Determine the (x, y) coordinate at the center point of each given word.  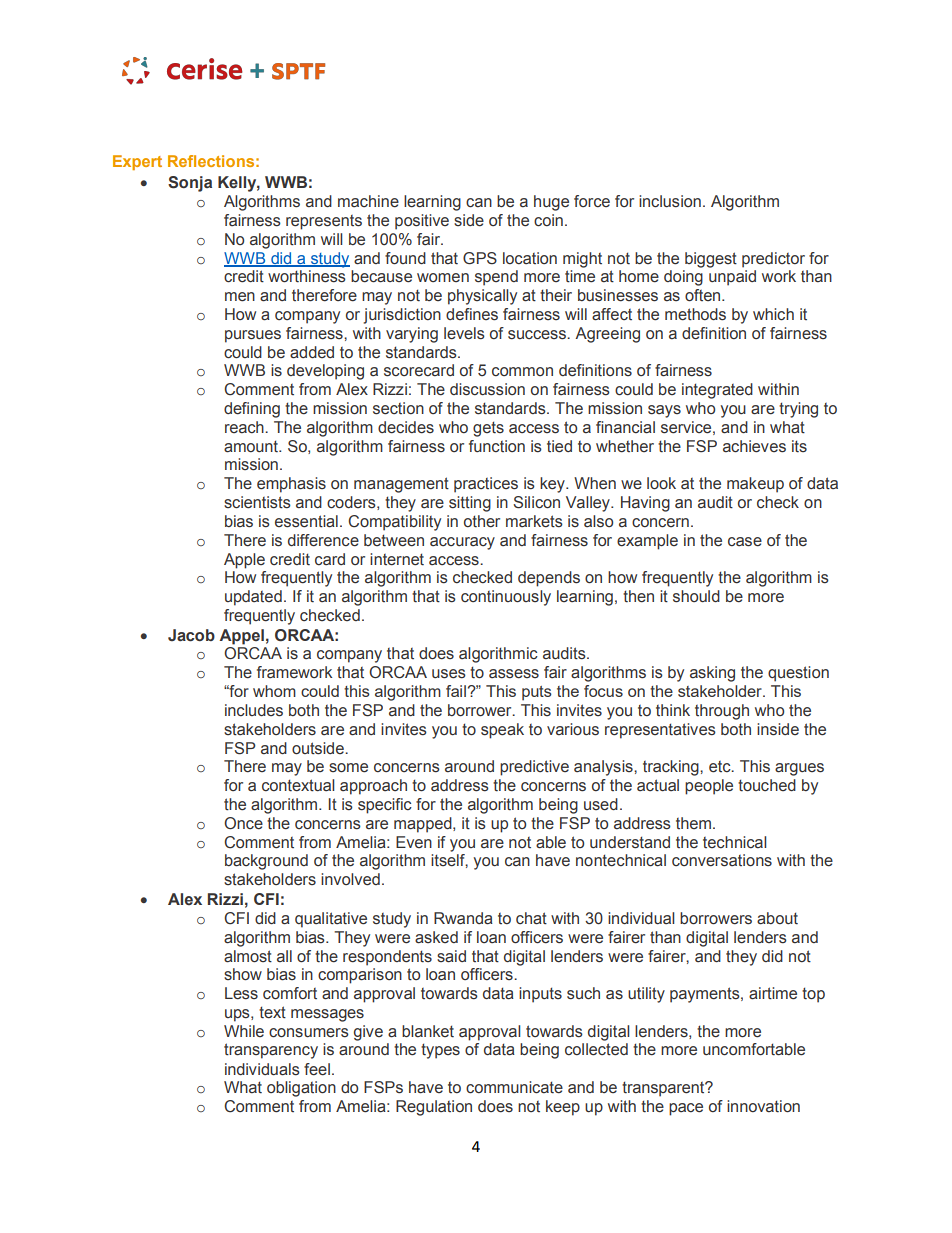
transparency (271, 1051)
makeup (755, 485)
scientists (257, 502)
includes (254, 710)
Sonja (190, 184)
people (709, 787)
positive (422, 222)
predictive (534, 768)
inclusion (670, 201)
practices (486, 485)
